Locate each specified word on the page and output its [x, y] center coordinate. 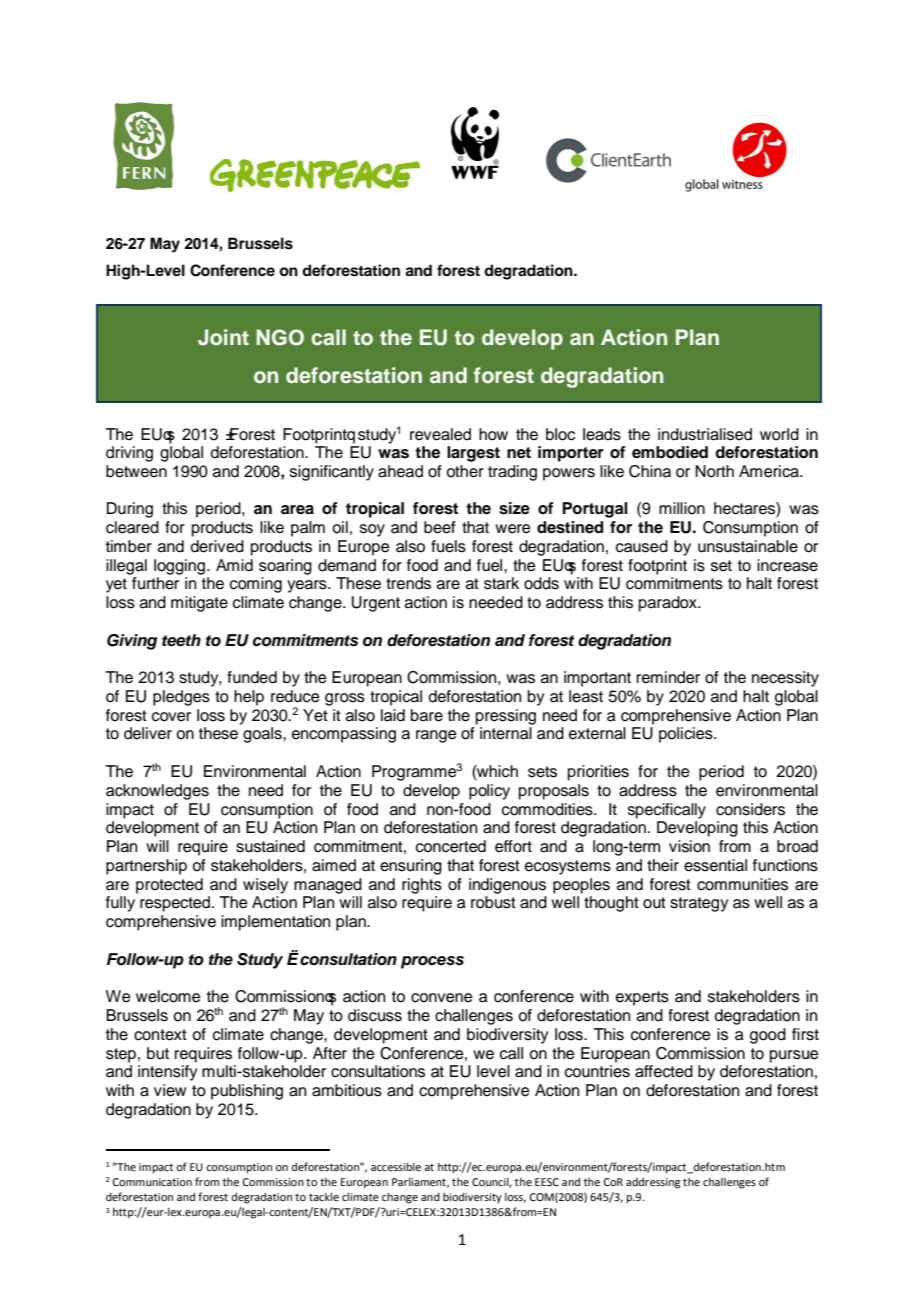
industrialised [705, 434]
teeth [181, 640]
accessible [396, 1166]
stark [501, 583]
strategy [699, 904]
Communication [152, 1182]
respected [176, 904]
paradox [669, 604]
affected [664, 1071]
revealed [440, 434]
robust [493, 902]
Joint [223, 337]
